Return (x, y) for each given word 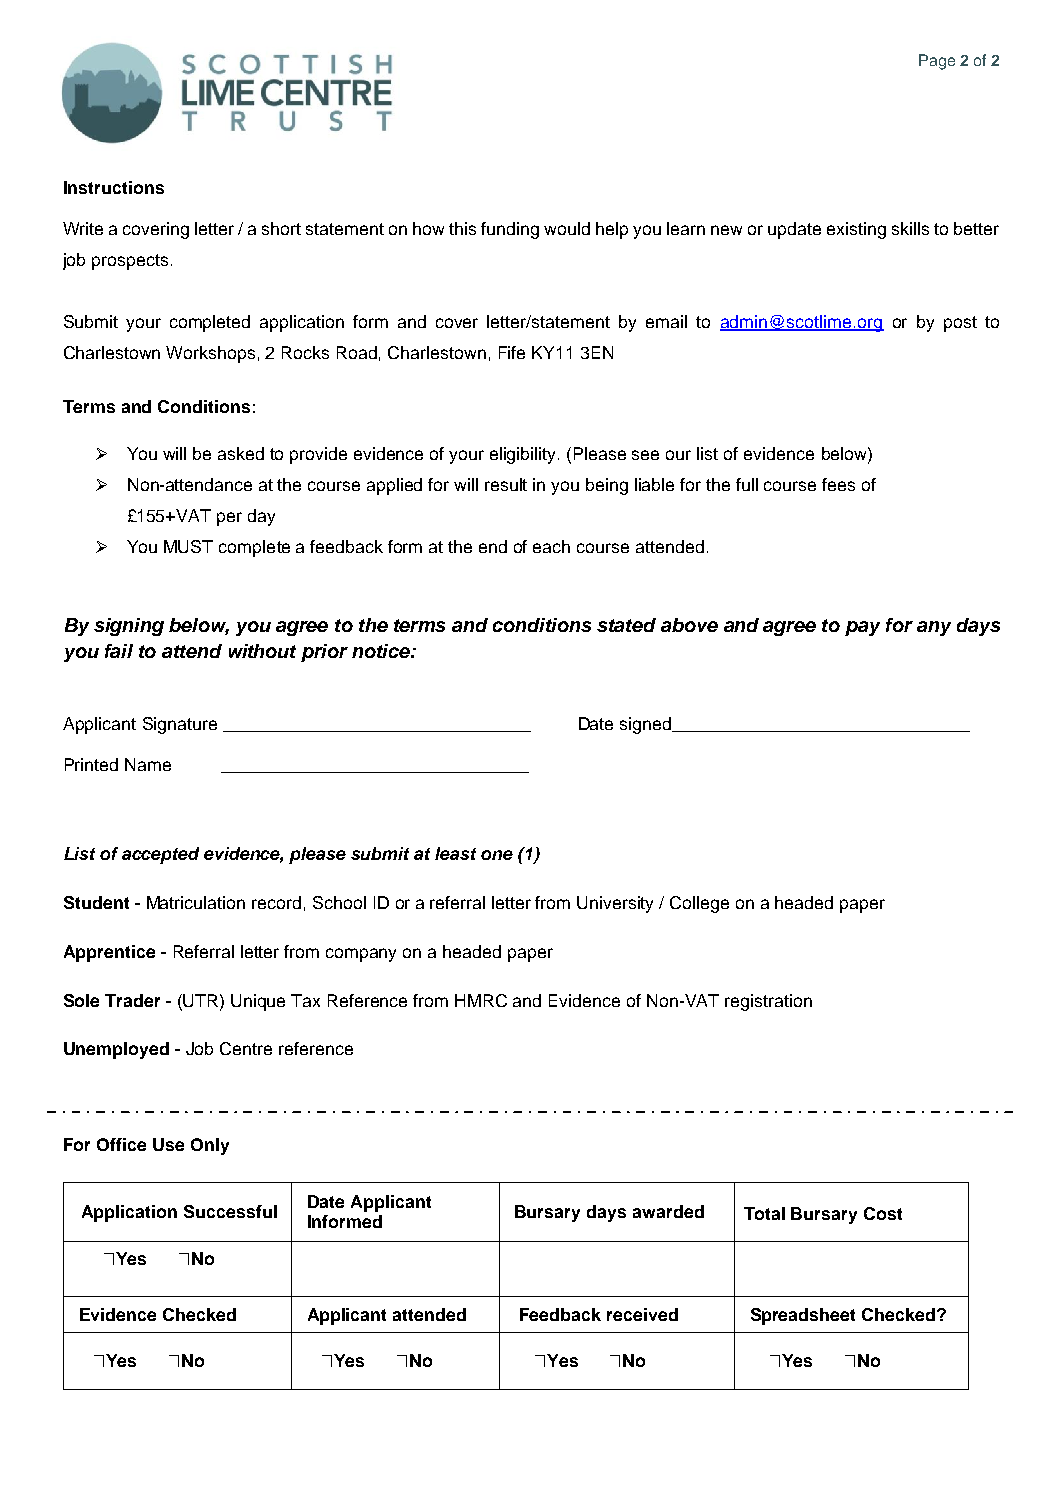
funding (510, 230)
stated (626, 625)
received (642, 1314)
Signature (180, 725)
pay (862, 628)
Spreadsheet (803, 1316)
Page (937, 62)
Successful (230, 1211)
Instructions (114, 187)
